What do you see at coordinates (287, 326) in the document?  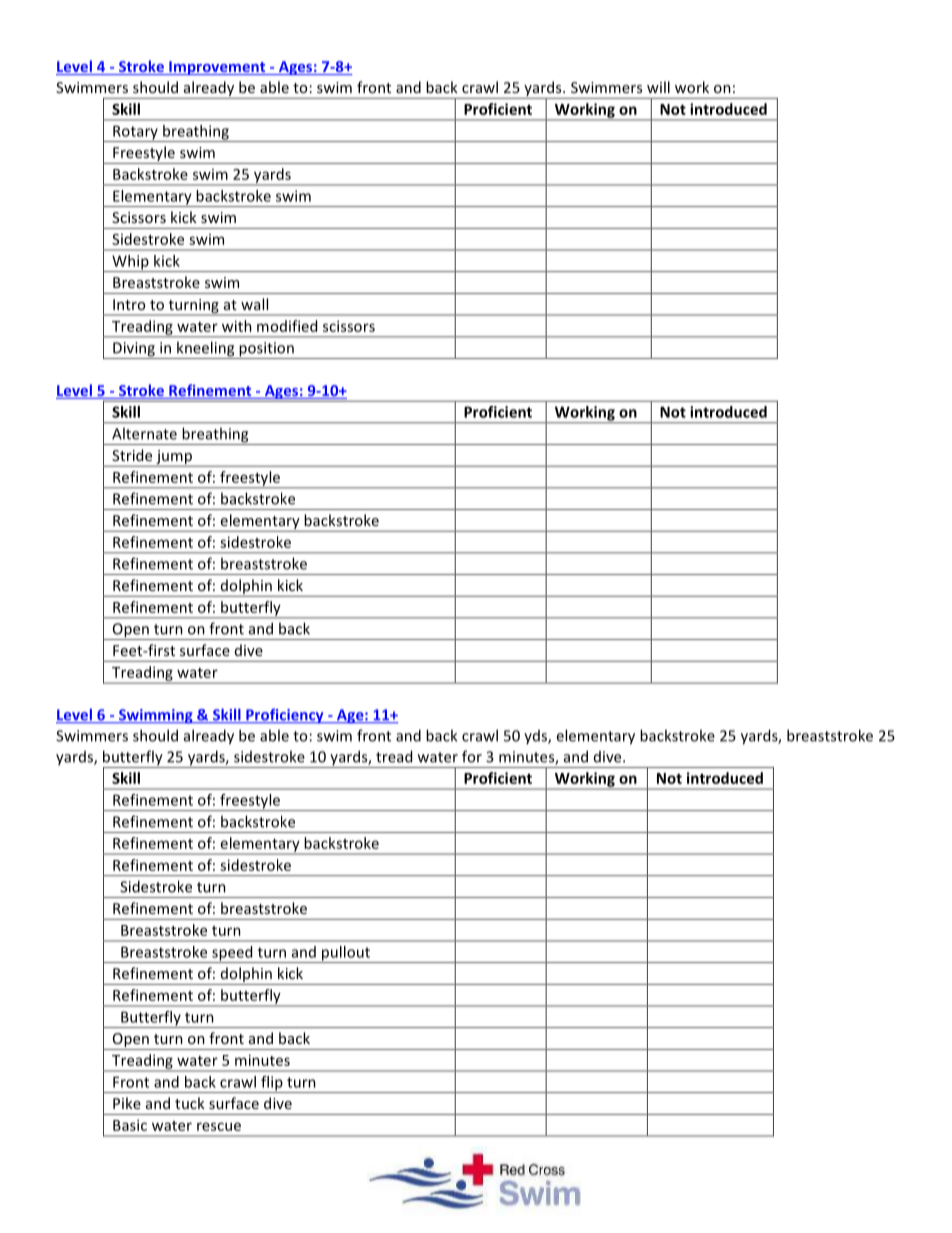 I see `modified` at bounding box center [287, 326].
